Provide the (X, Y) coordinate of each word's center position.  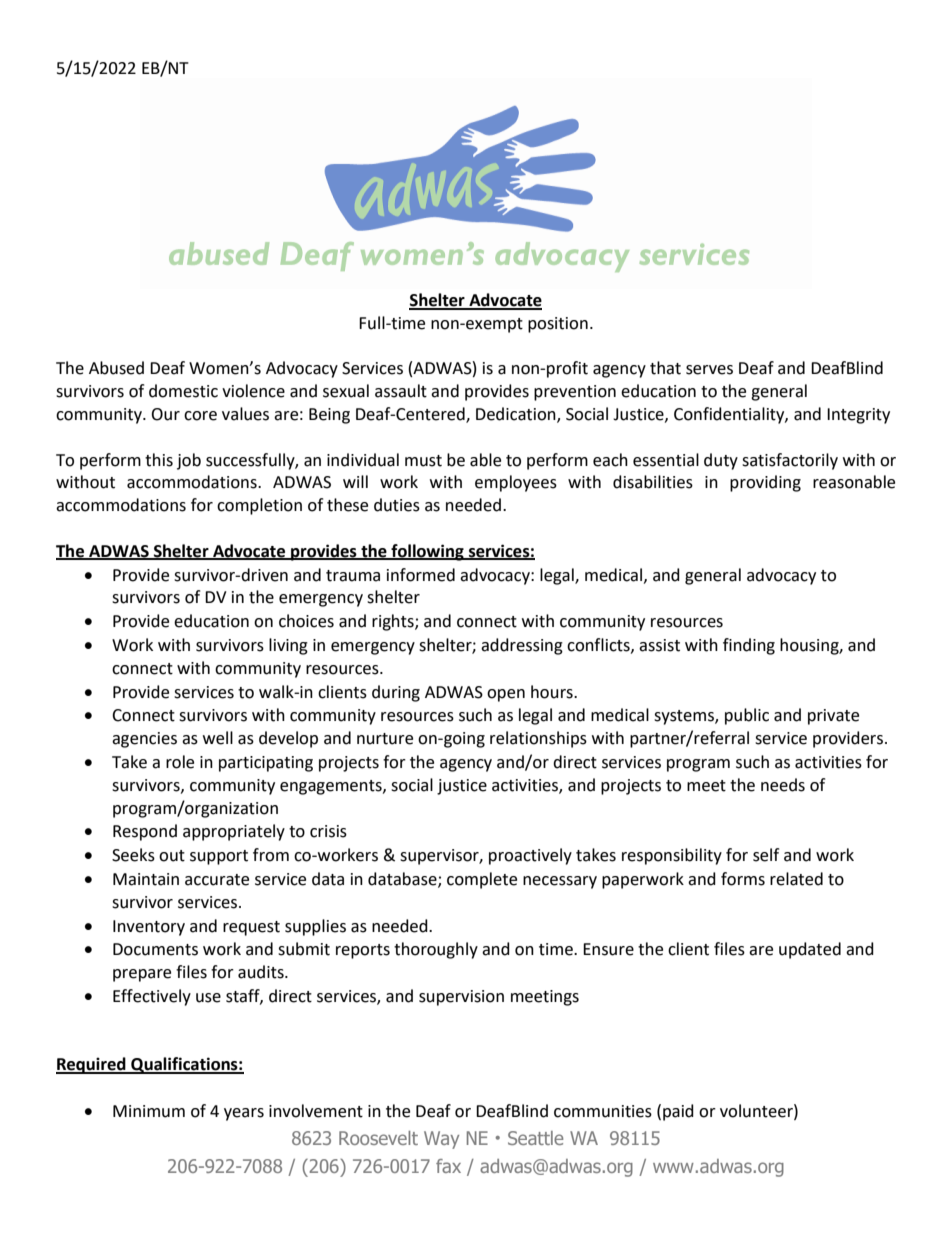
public (747, 716)
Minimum (149, 1111)
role (180, 762)
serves (709, 370)
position (558, 325)
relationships (538, 739)
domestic (183, 391)
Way (441, 1140)
